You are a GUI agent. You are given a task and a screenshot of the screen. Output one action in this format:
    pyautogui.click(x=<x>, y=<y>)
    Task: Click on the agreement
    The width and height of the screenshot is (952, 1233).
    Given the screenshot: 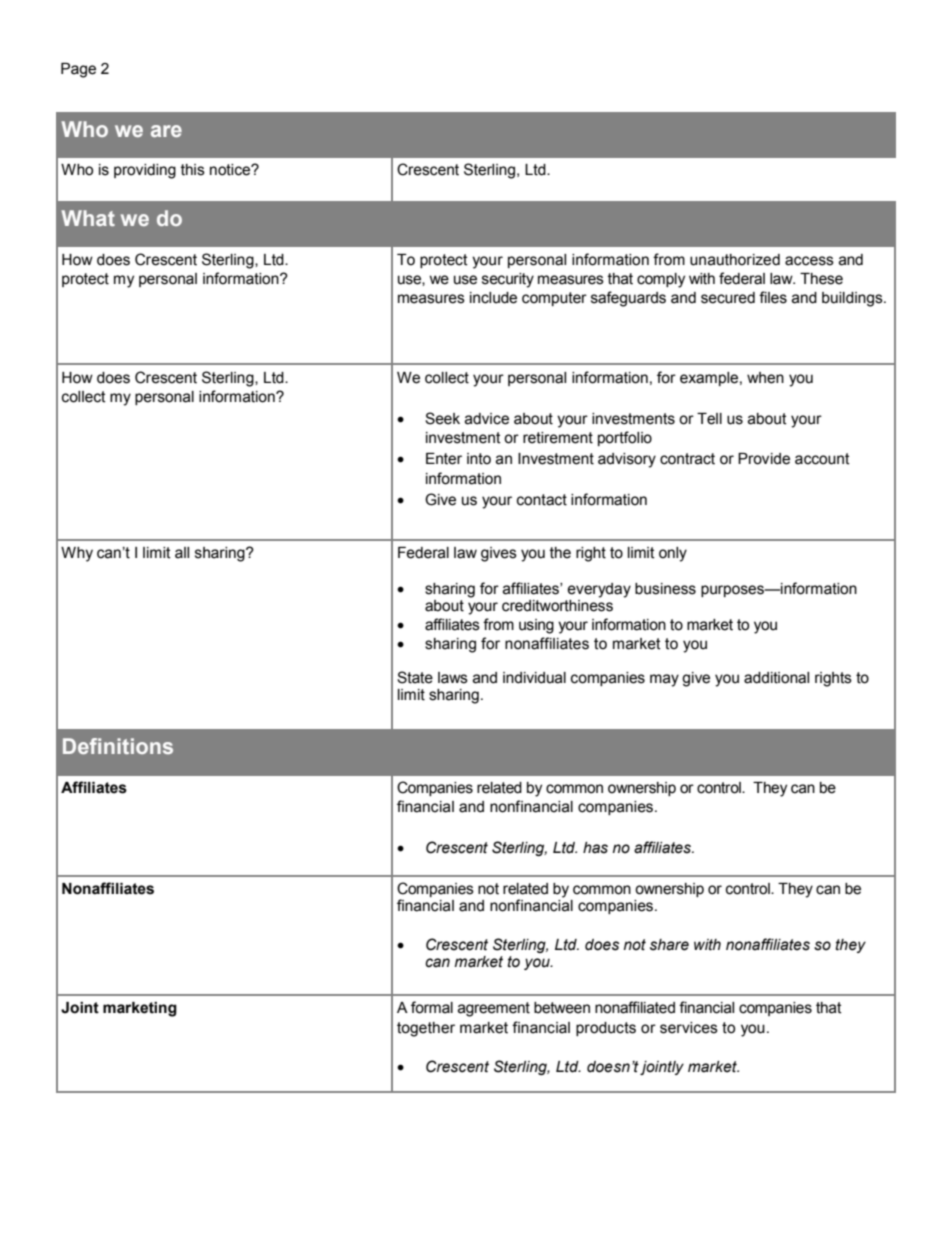 What is the action you would take?
    pyautogui.click(x=494, y=1009)
